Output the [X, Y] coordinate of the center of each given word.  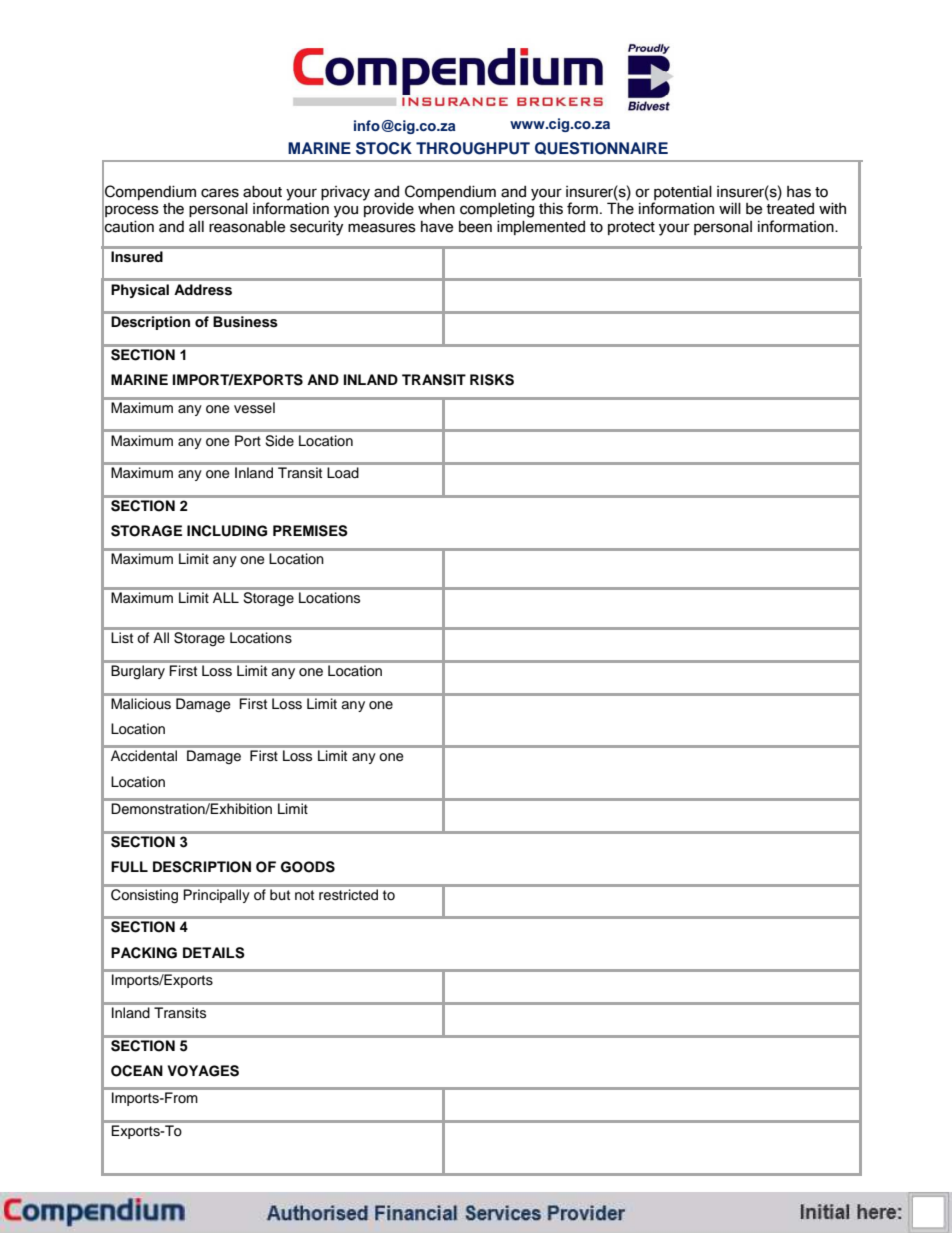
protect [631, 228]
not [304, 895]
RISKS [492, 380]
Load [343, 472]
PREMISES [310, 531]
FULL [129, 867]
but [280, 894]
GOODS [308, 867]
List [122, 637]
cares [220, 193]
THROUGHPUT [473, 148]
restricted [348, 894]
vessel [254, 408]
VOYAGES [203, 1071]
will [730, 208]
